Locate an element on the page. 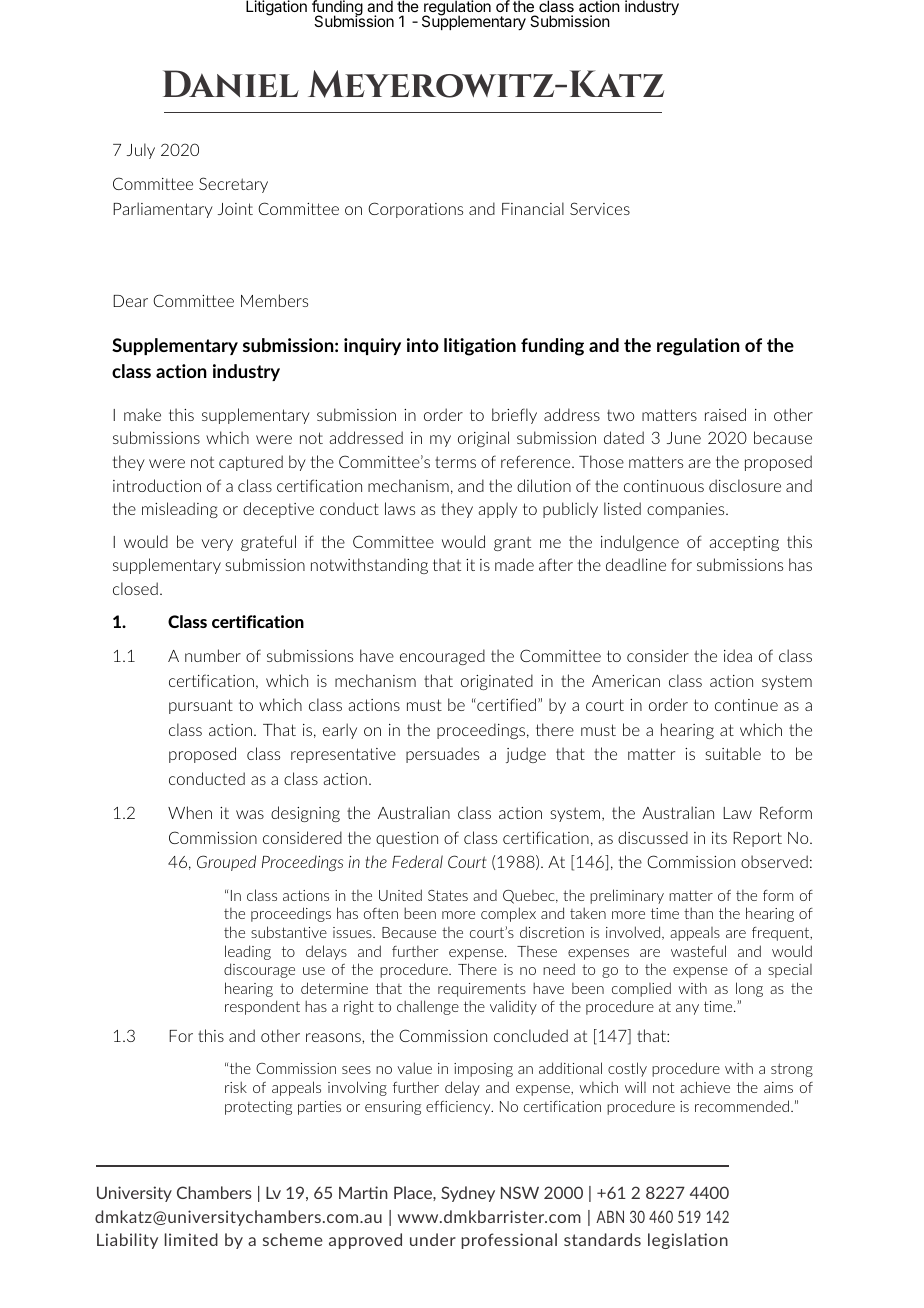 The image size is (924, 1308). States is located at coordinates (448, 895).
